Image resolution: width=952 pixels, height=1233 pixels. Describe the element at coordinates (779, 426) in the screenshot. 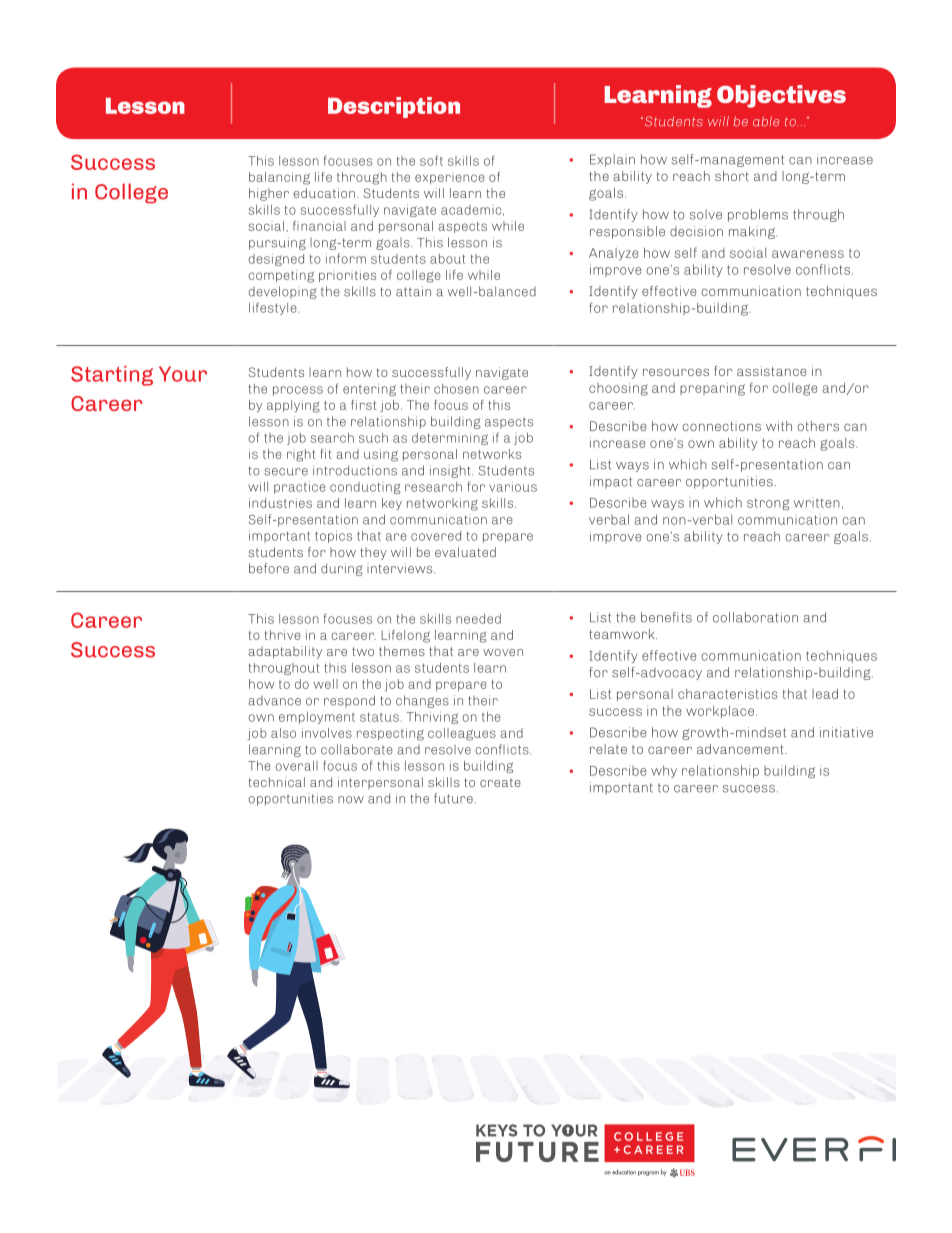

I see `with` at that location.
